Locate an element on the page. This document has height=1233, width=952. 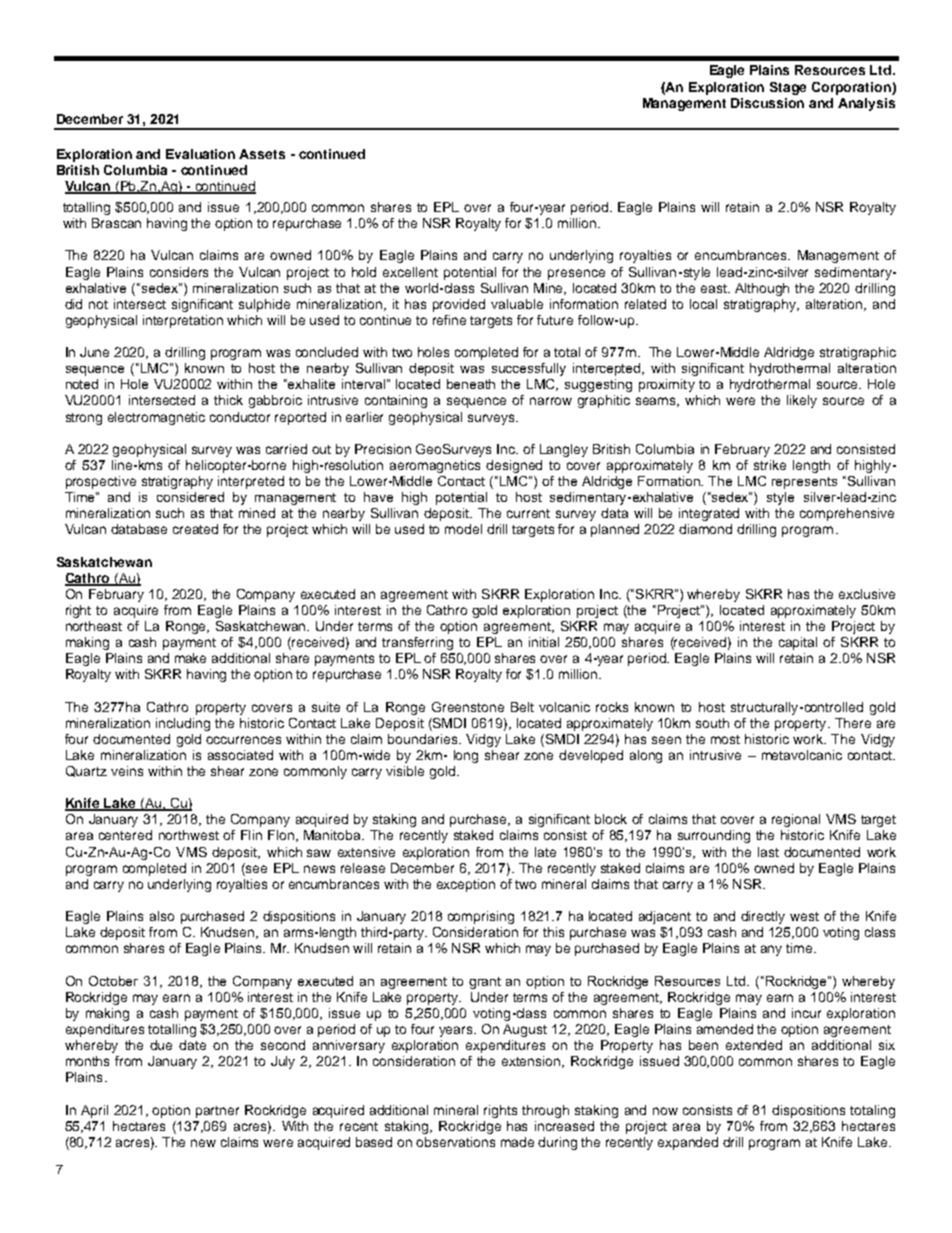
make is located at coordinates (190, 658).
